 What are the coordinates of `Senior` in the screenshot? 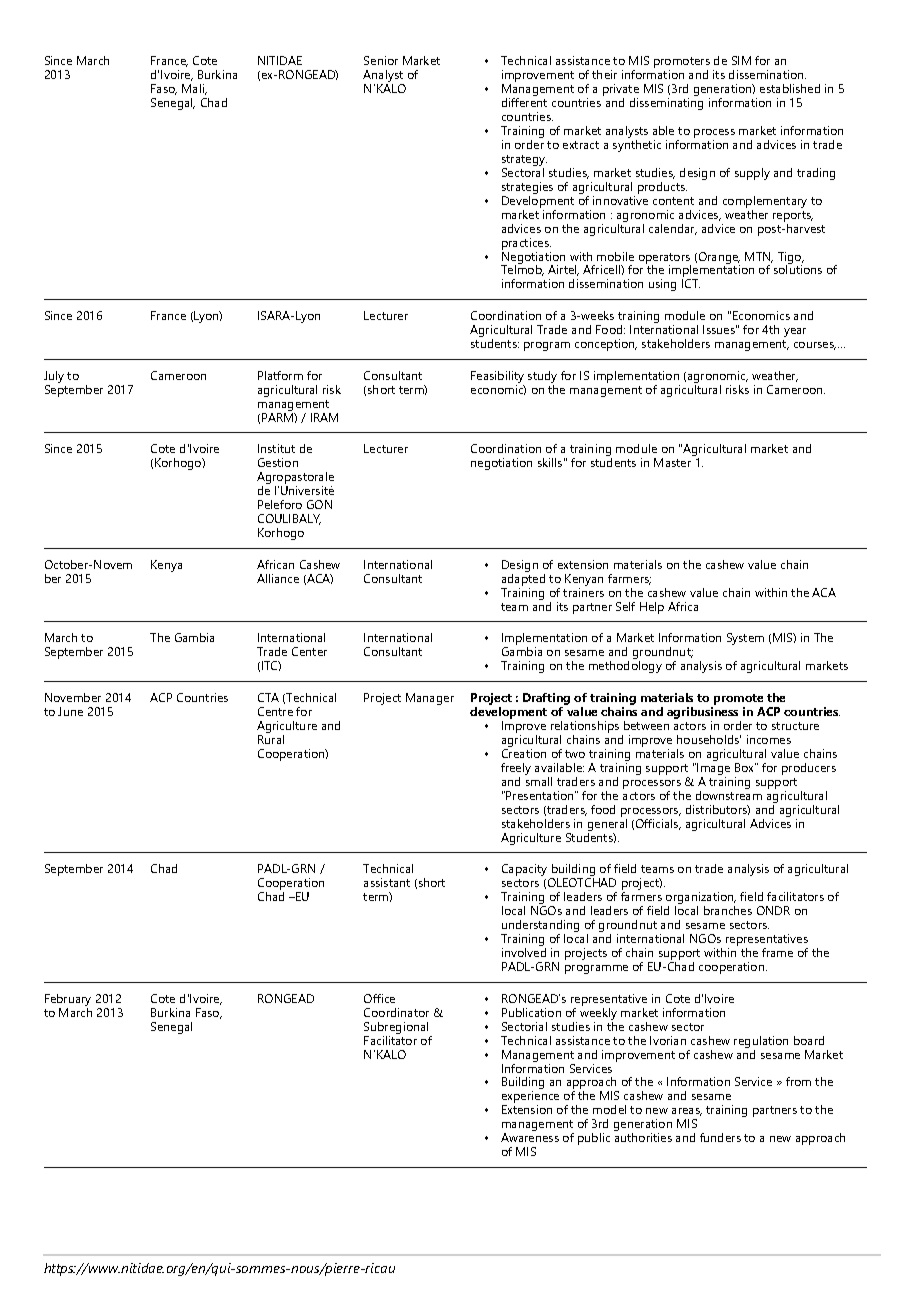 It's located at (381, 60).
